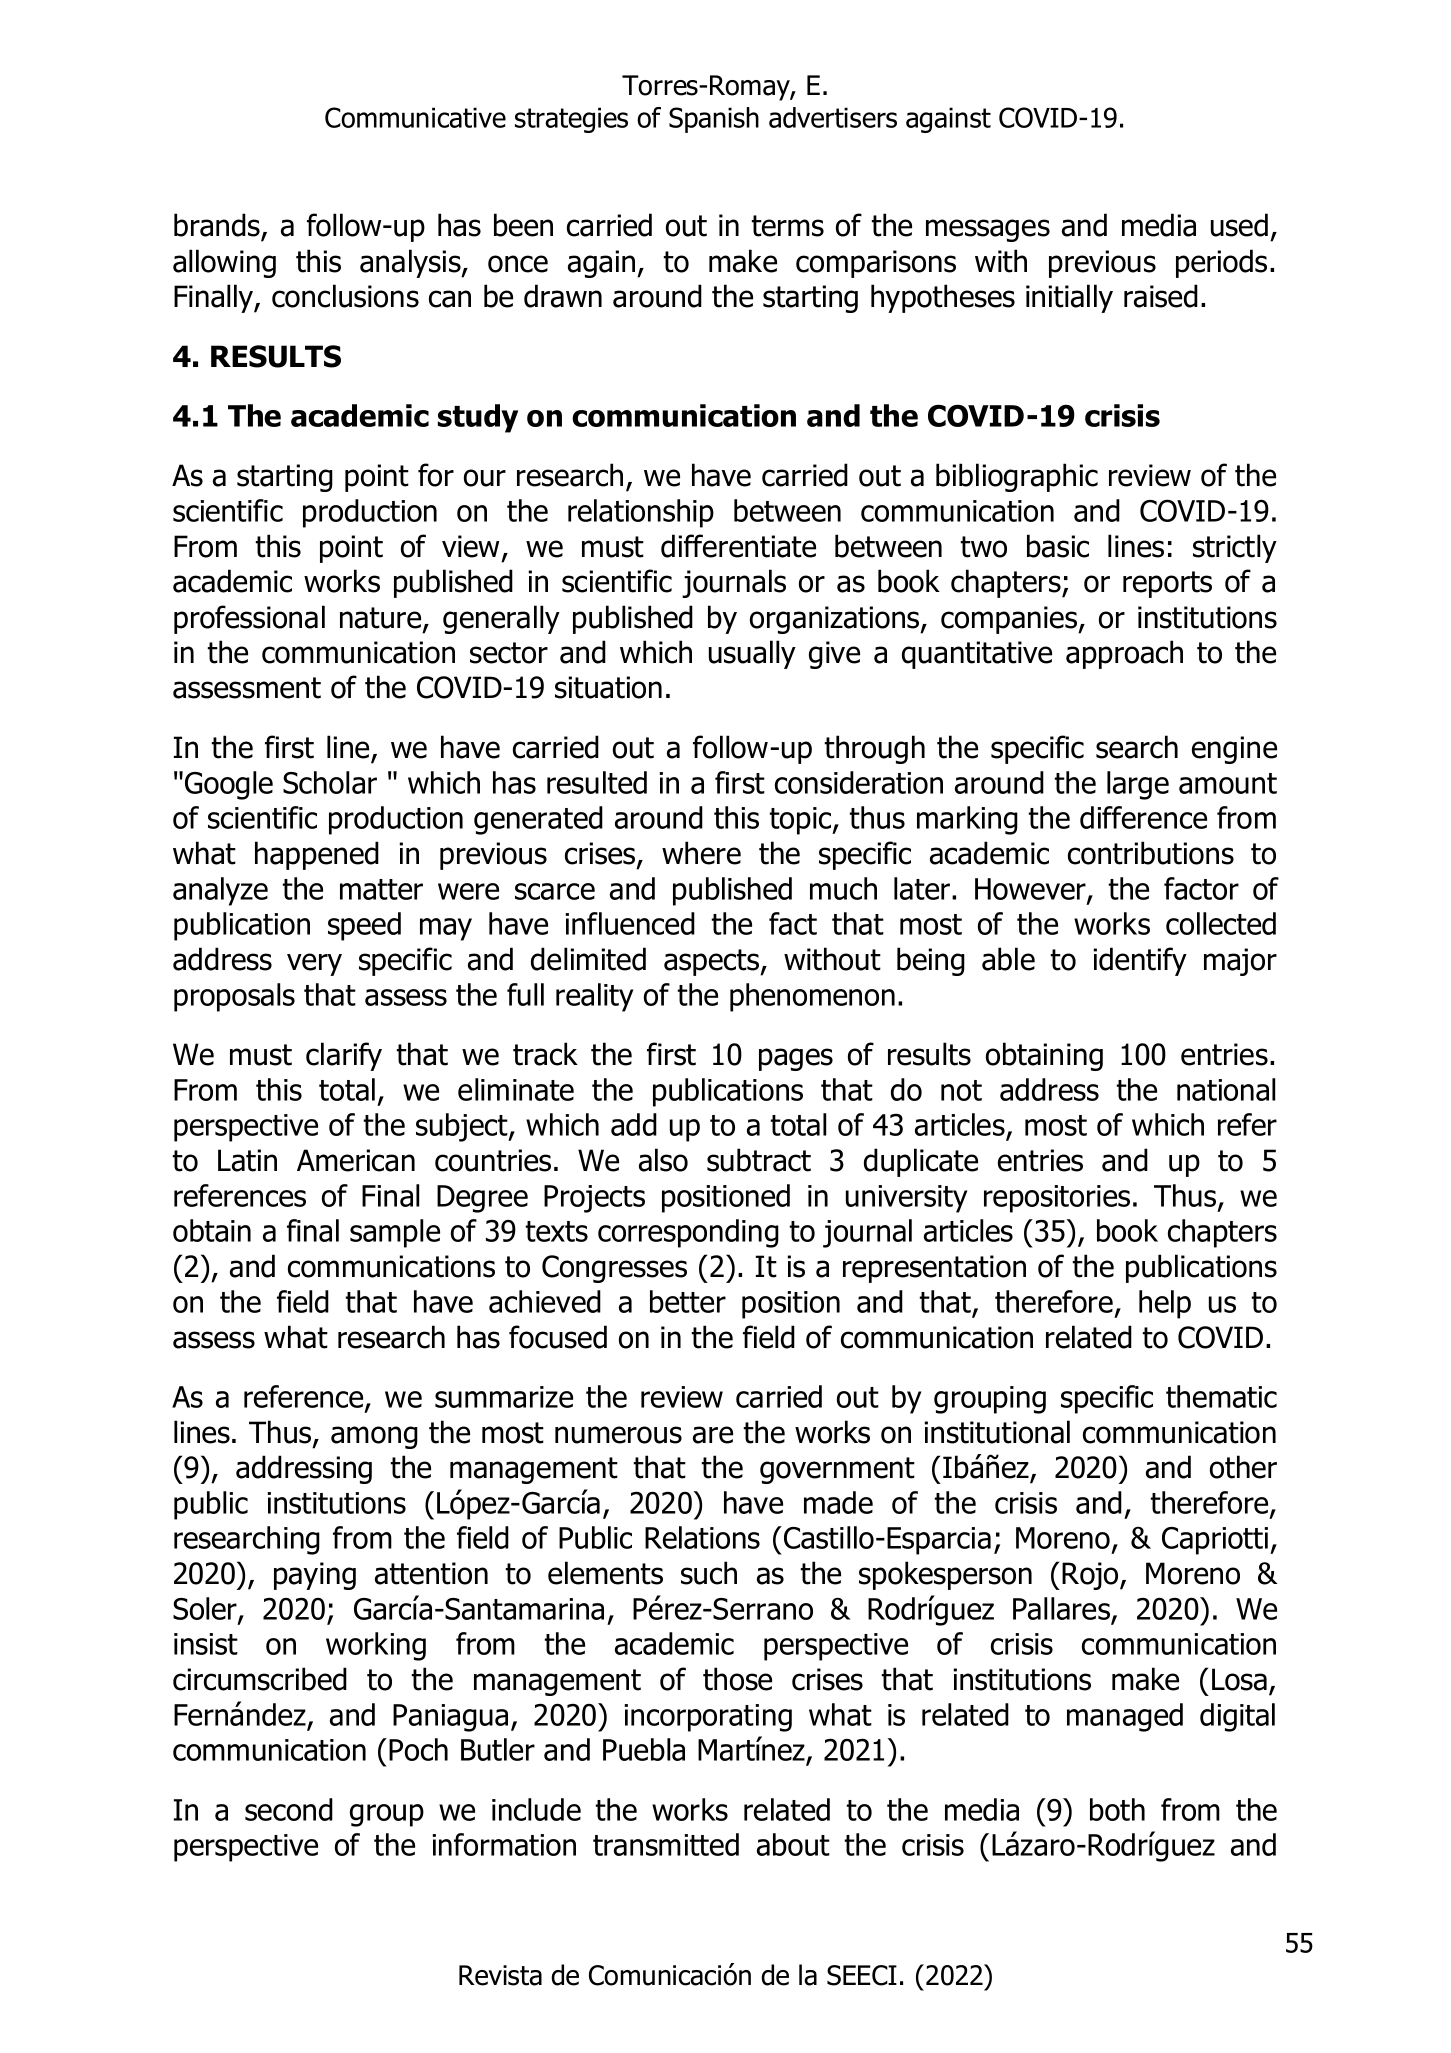 This screenshot has height=2053, width=1451. What do you see at coordinates (688, 1301) in the screenshot?
I see `better` at bounding box center [688, 1301].
